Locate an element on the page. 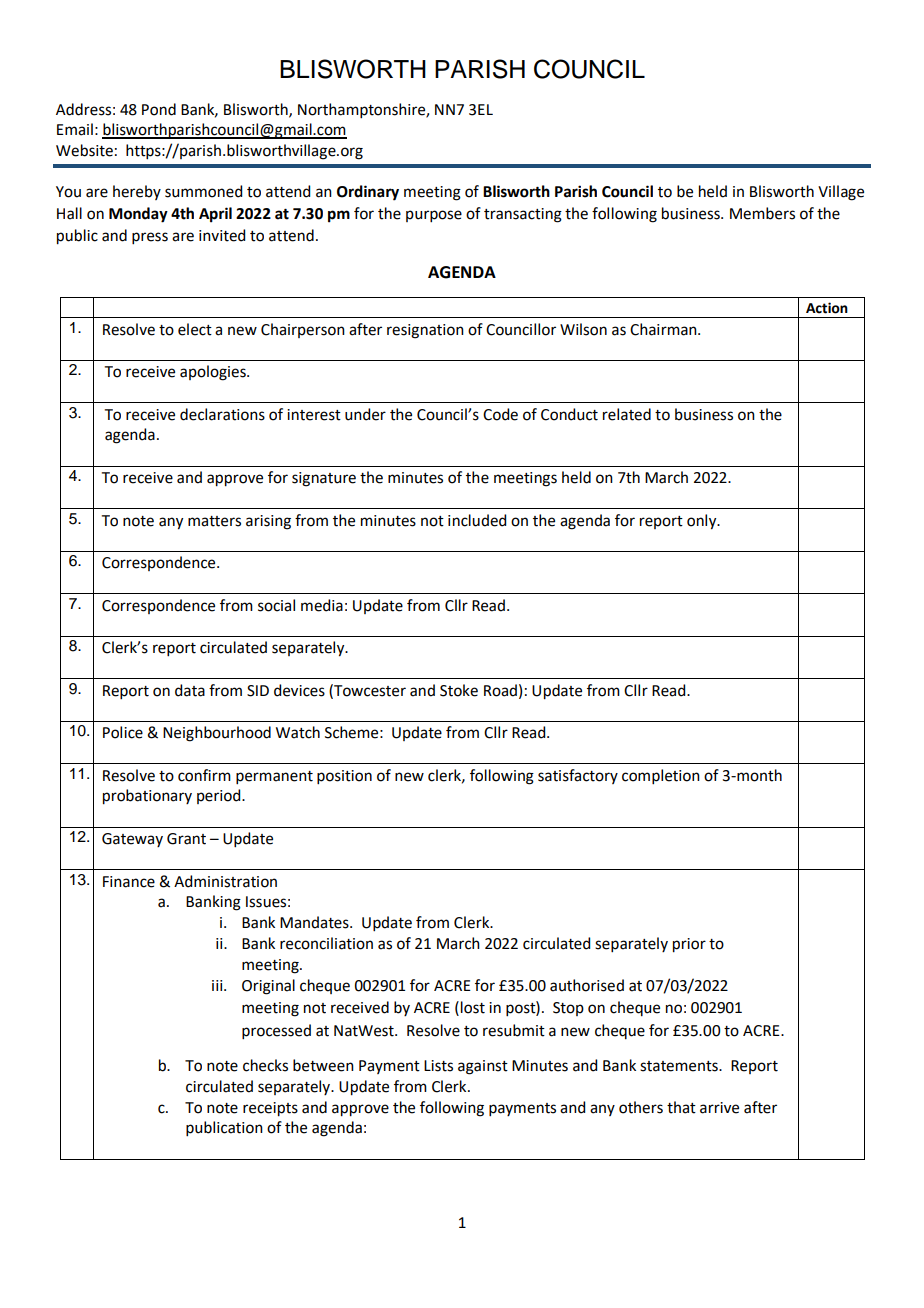  hereby is located at coordinates (137, 192).
